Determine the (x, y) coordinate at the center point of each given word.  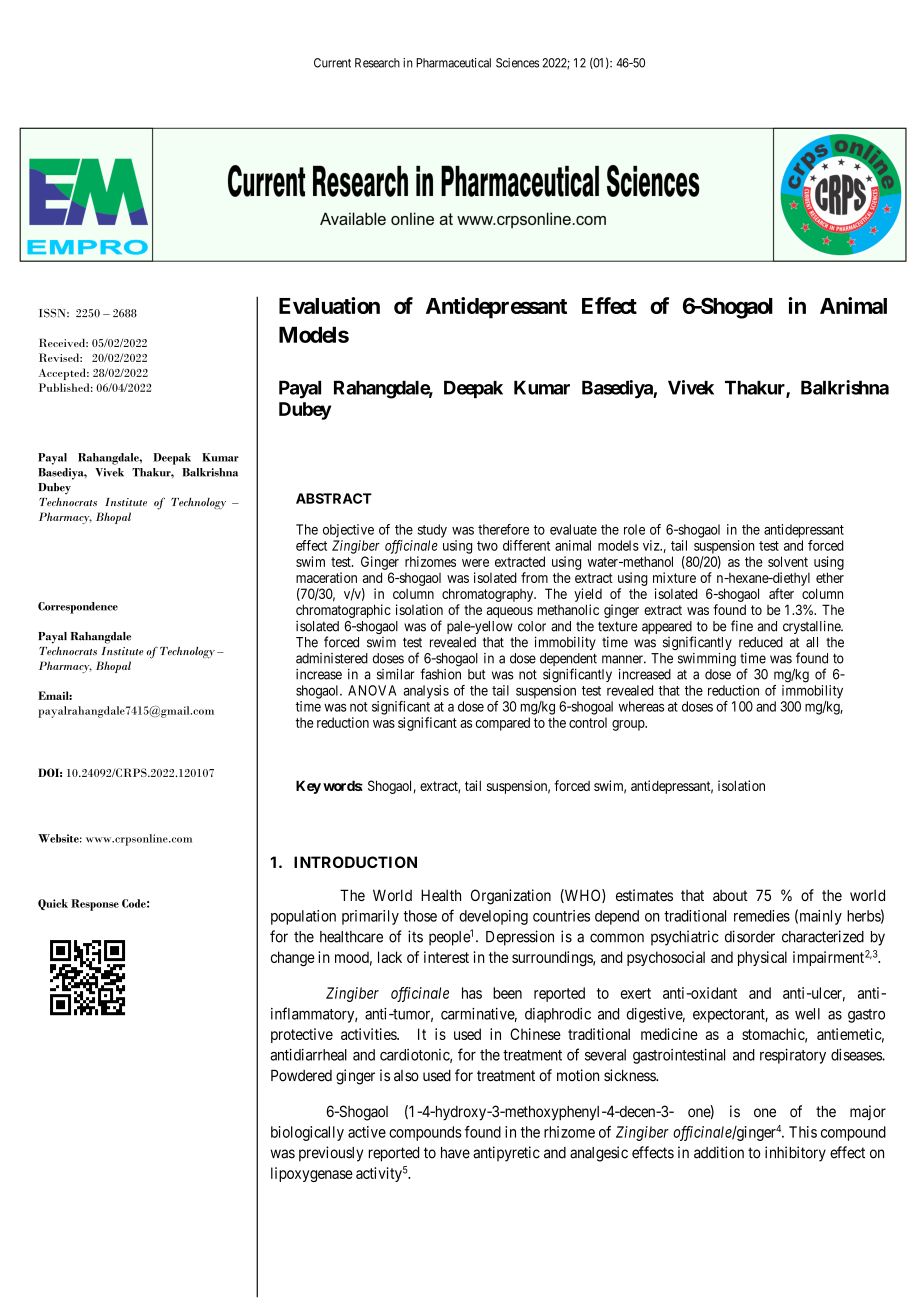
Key (308, 787)
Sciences (517, 63)
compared (503, 724)
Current (332, 63)
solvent (788, 561)
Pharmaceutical (453, 63)
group (629, 725)
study (432, 531)
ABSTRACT (334, 498)
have (455, 1153)
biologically (307, 1133)
